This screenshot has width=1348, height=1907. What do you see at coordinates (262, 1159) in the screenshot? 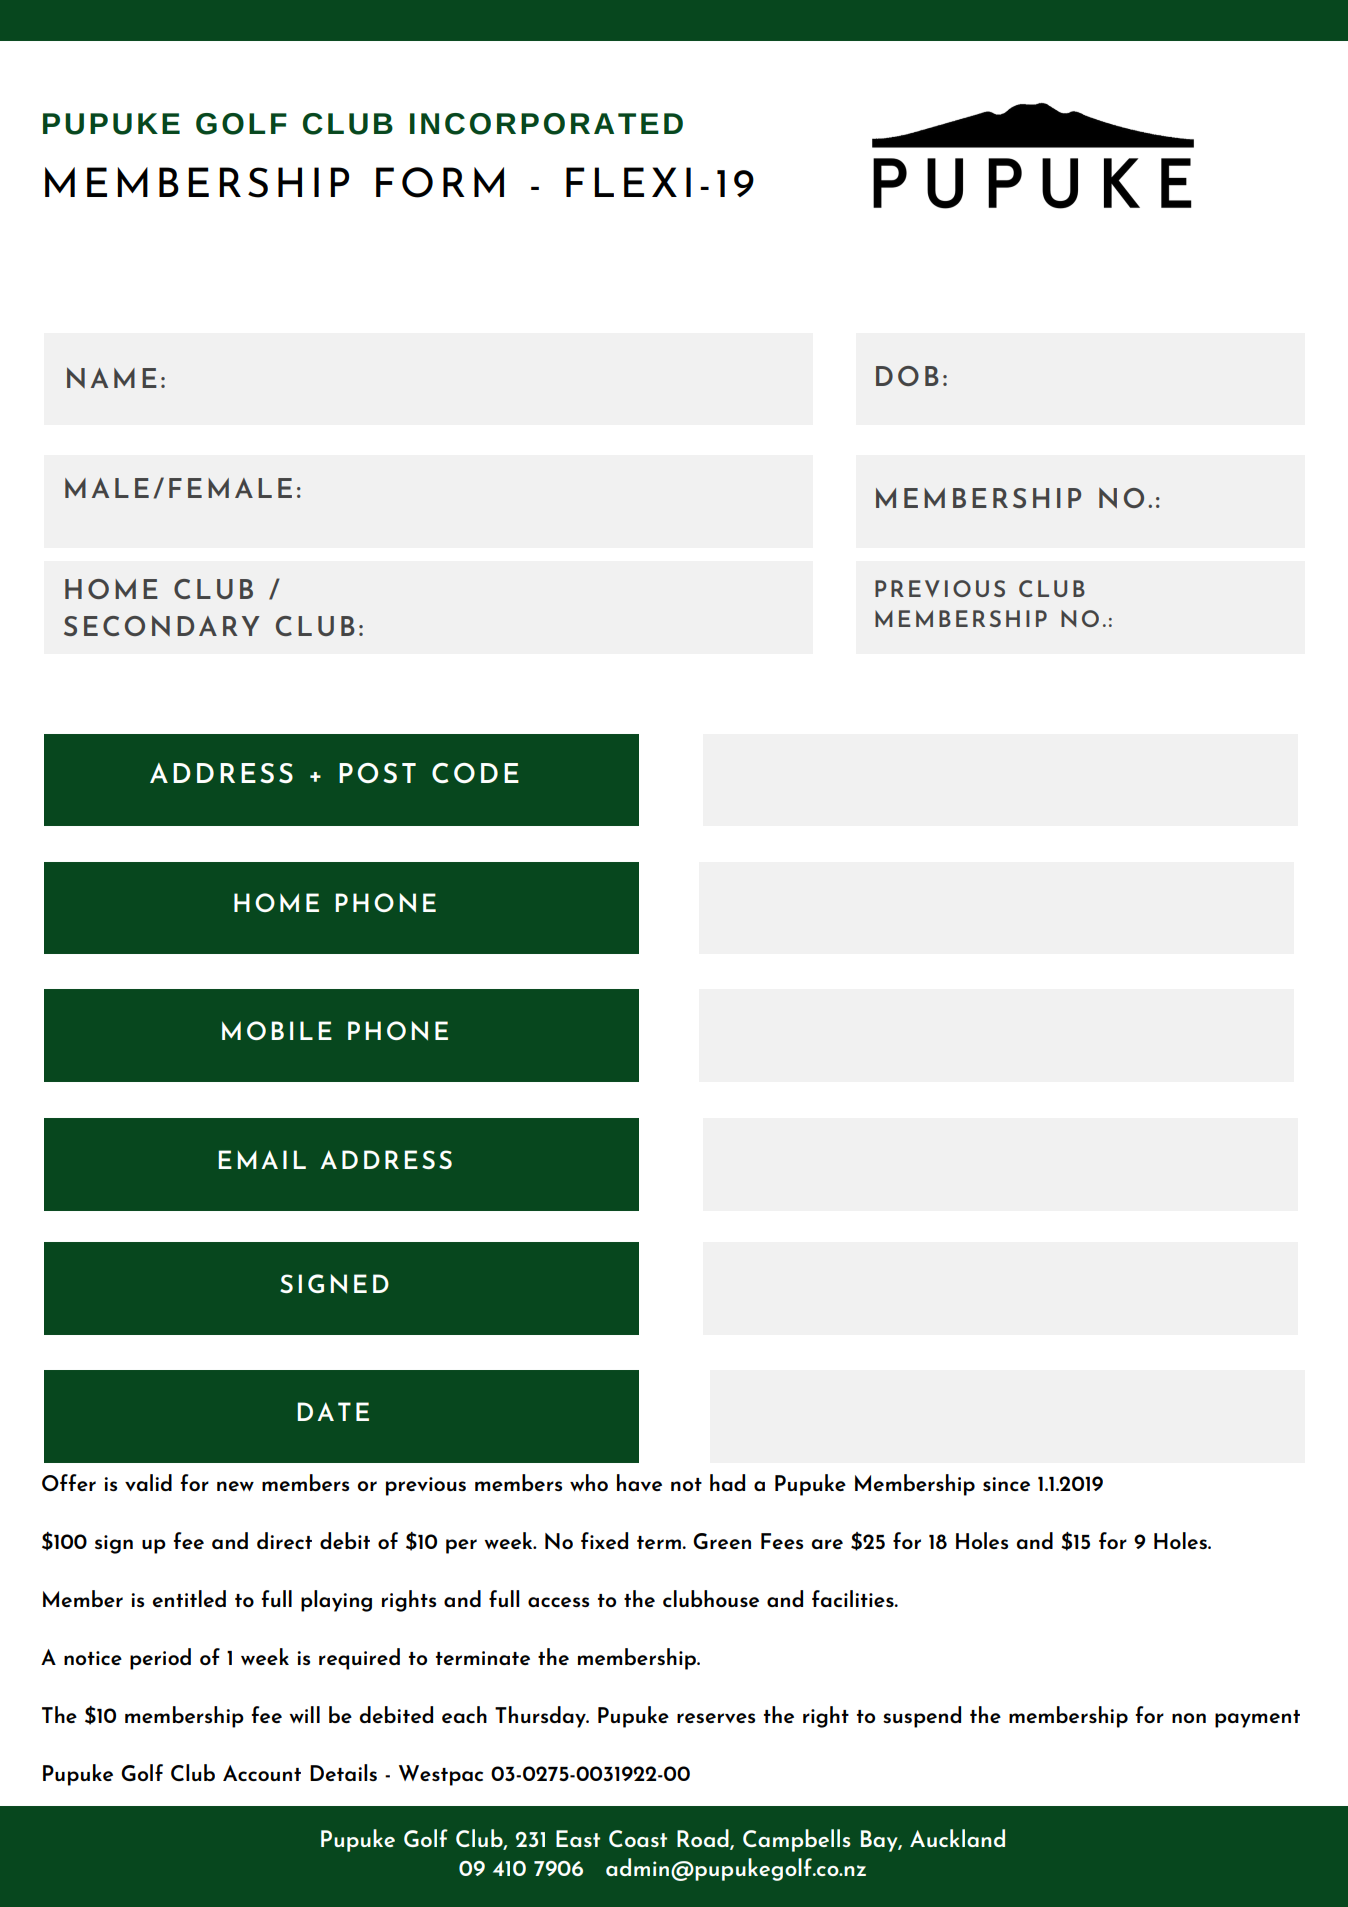
I see `EMAIL` at bounding box center [262, 1159].
